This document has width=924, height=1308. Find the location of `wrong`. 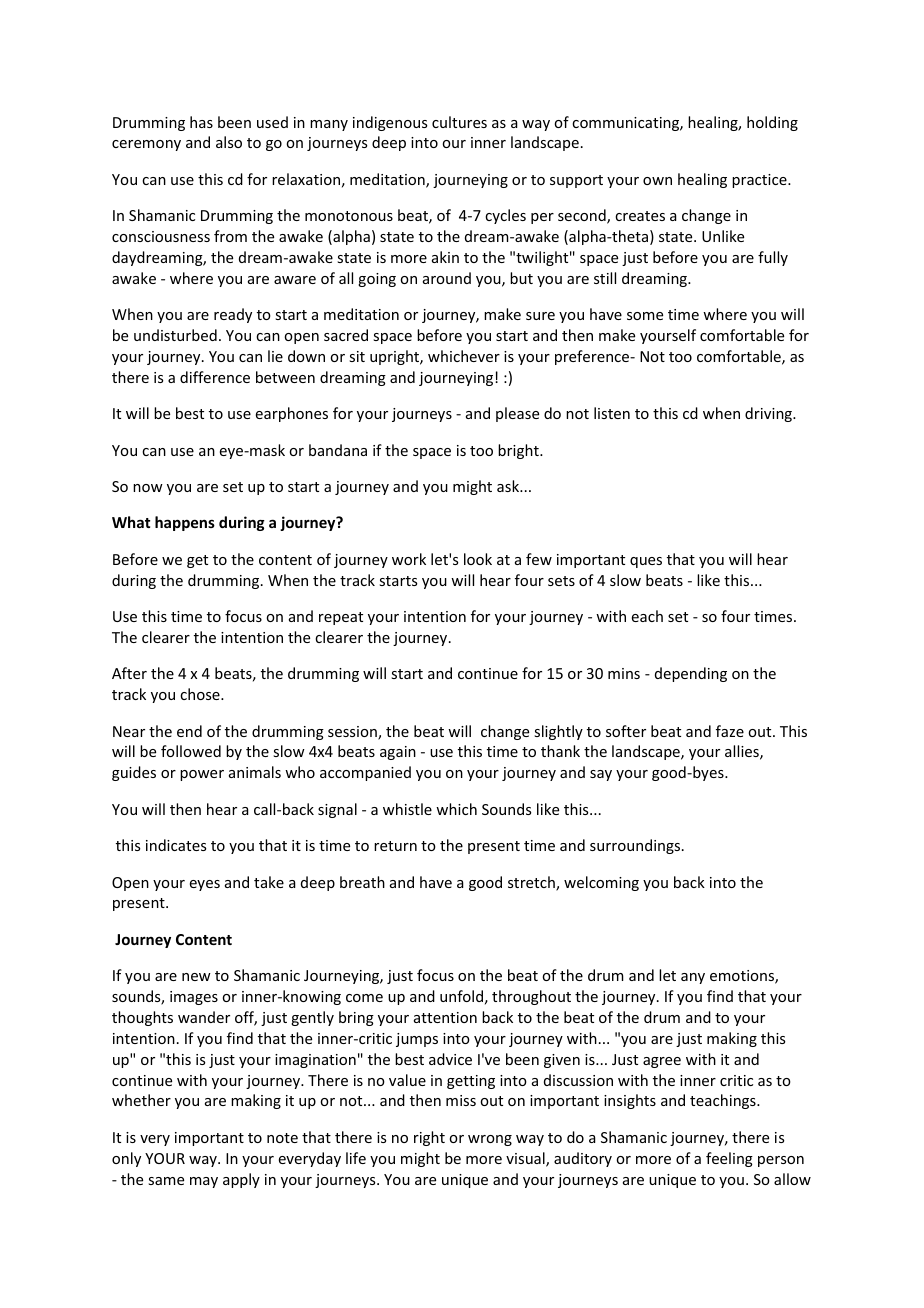

wrong is located at coordinates (490, 1140).
